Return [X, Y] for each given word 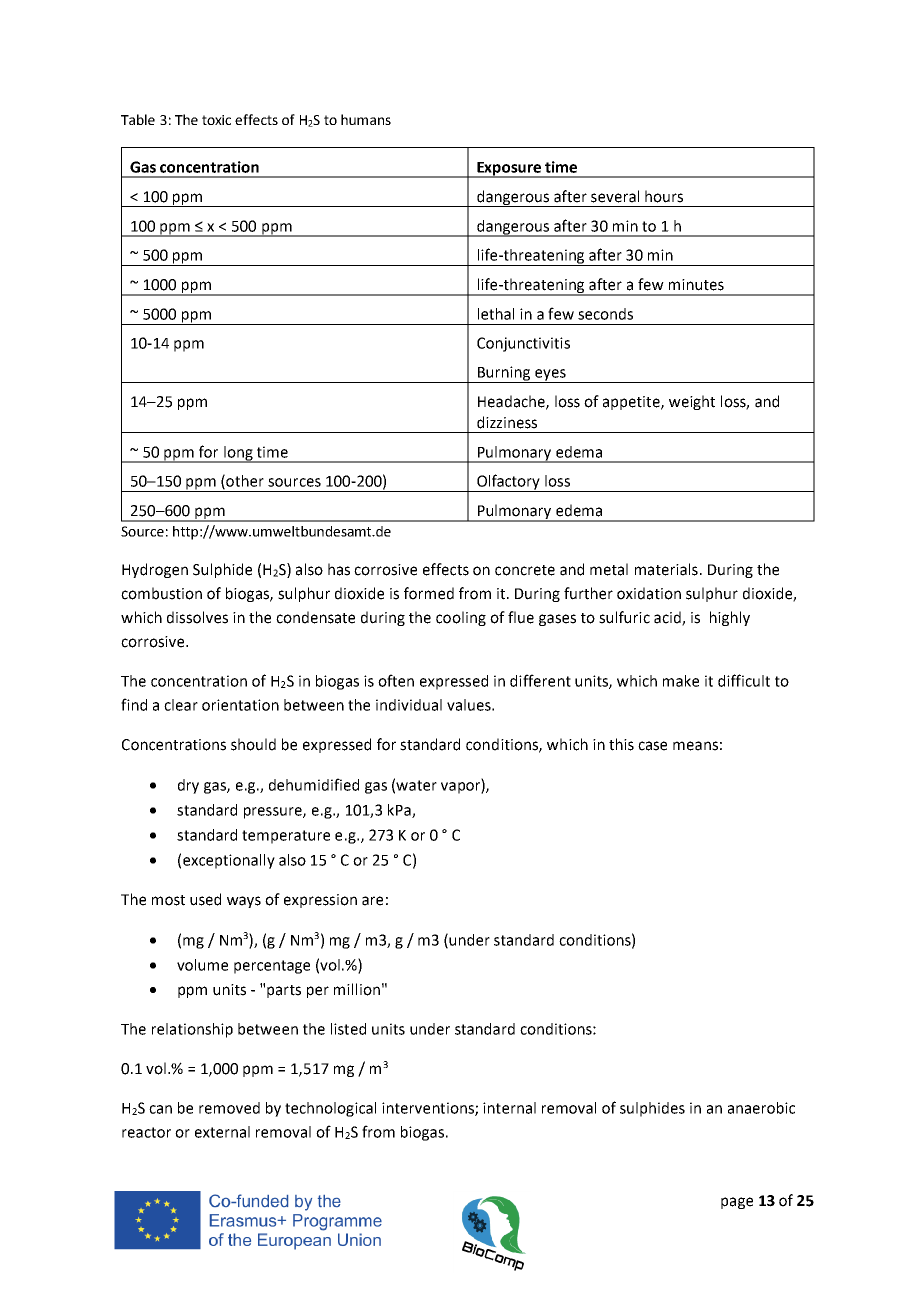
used [205, 899]
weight [692, 402]
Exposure [509, 170]
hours [664, 196]
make [681, 681]
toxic [216, 120]
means [695, 746]
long [238, 454]
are [372, 901]
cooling [461, 618]
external [222, 1132]
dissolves [197, 617]
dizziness [507, 422]
